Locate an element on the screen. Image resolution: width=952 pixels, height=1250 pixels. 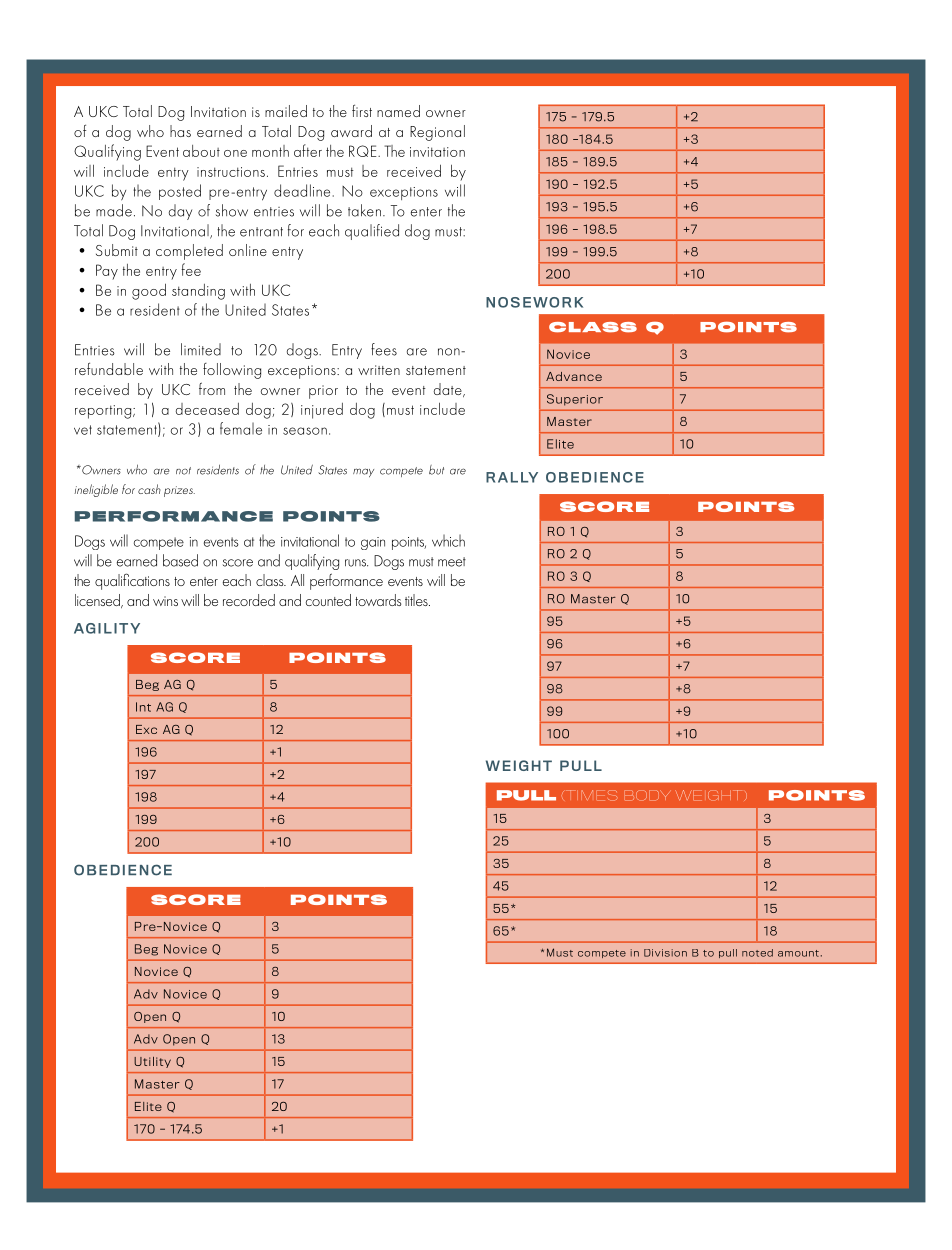
AGILITY is located at coordinates (107, 628).
